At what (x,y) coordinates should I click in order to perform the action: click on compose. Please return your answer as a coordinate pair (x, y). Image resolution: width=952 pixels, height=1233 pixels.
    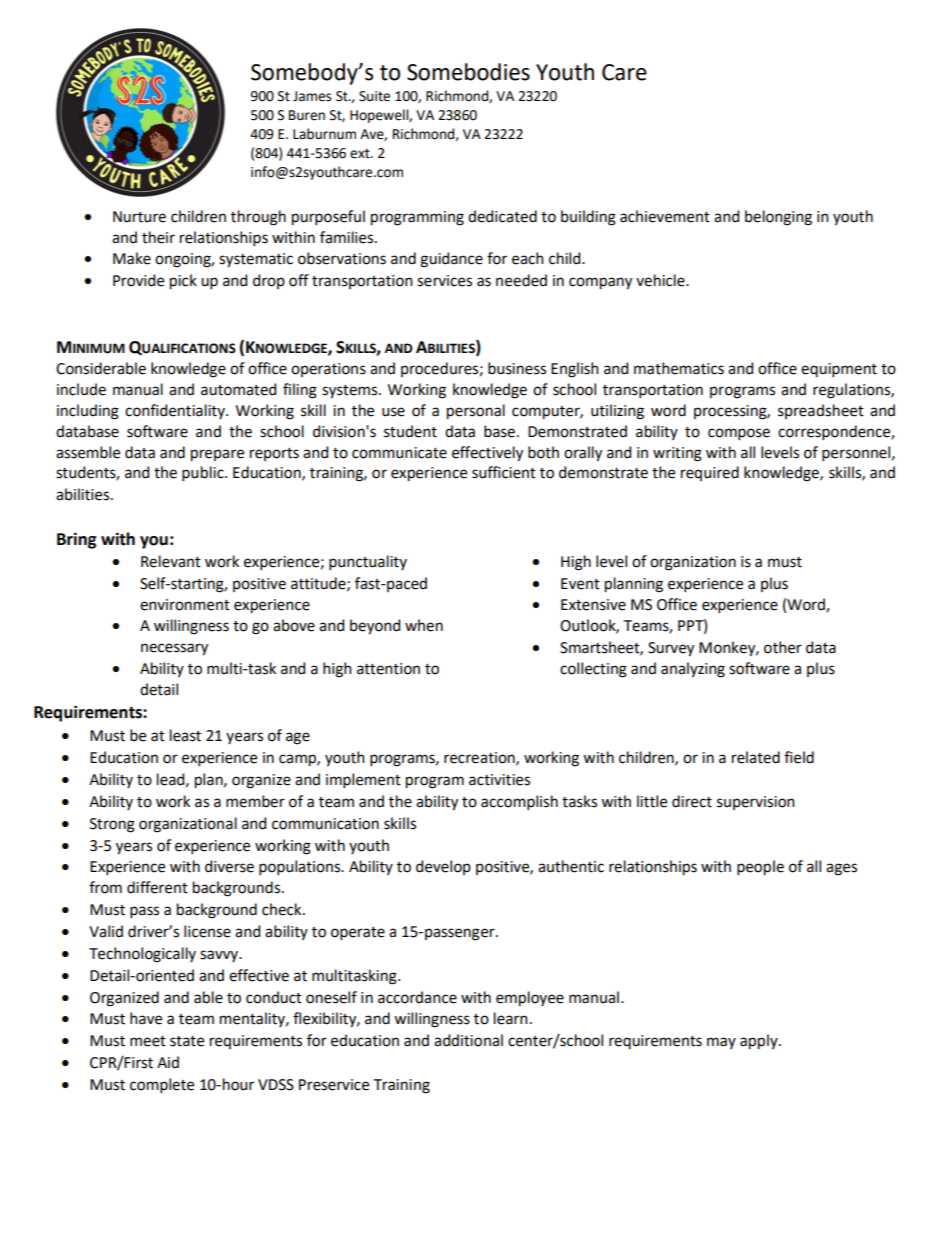
    Looking at the image, I should click on (739, 434).
